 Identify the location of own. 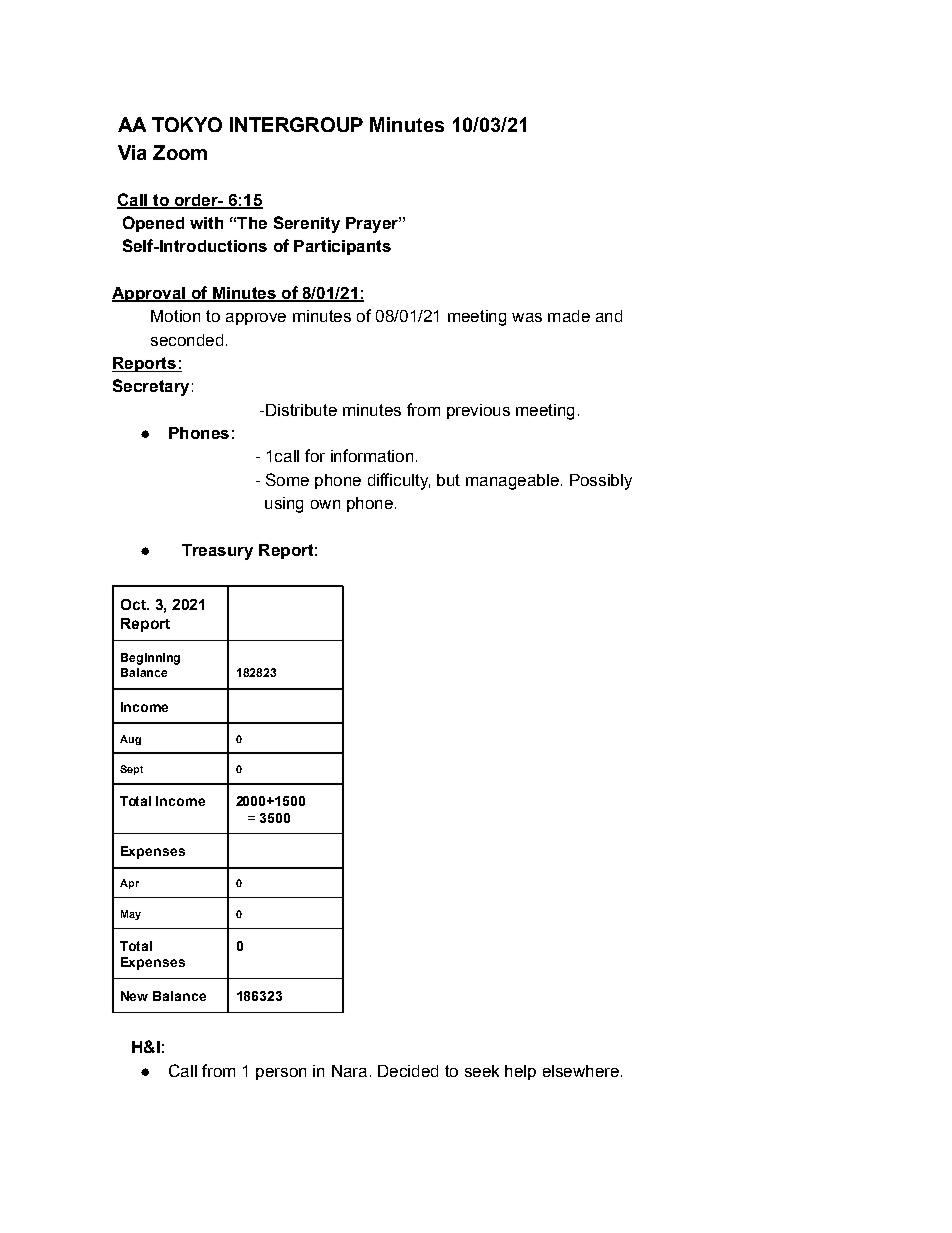
(325, 504).
